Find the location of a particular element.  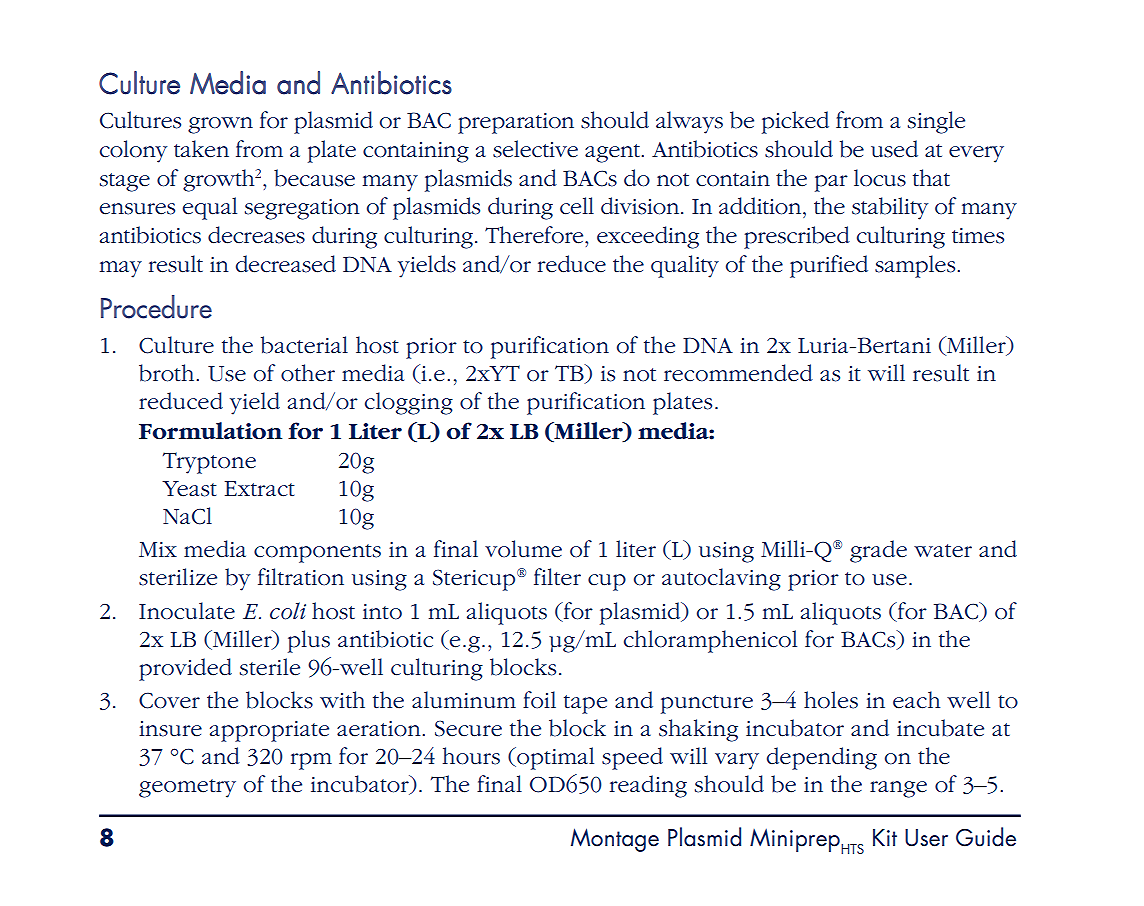

taken is located at coordinates (201, 149).
